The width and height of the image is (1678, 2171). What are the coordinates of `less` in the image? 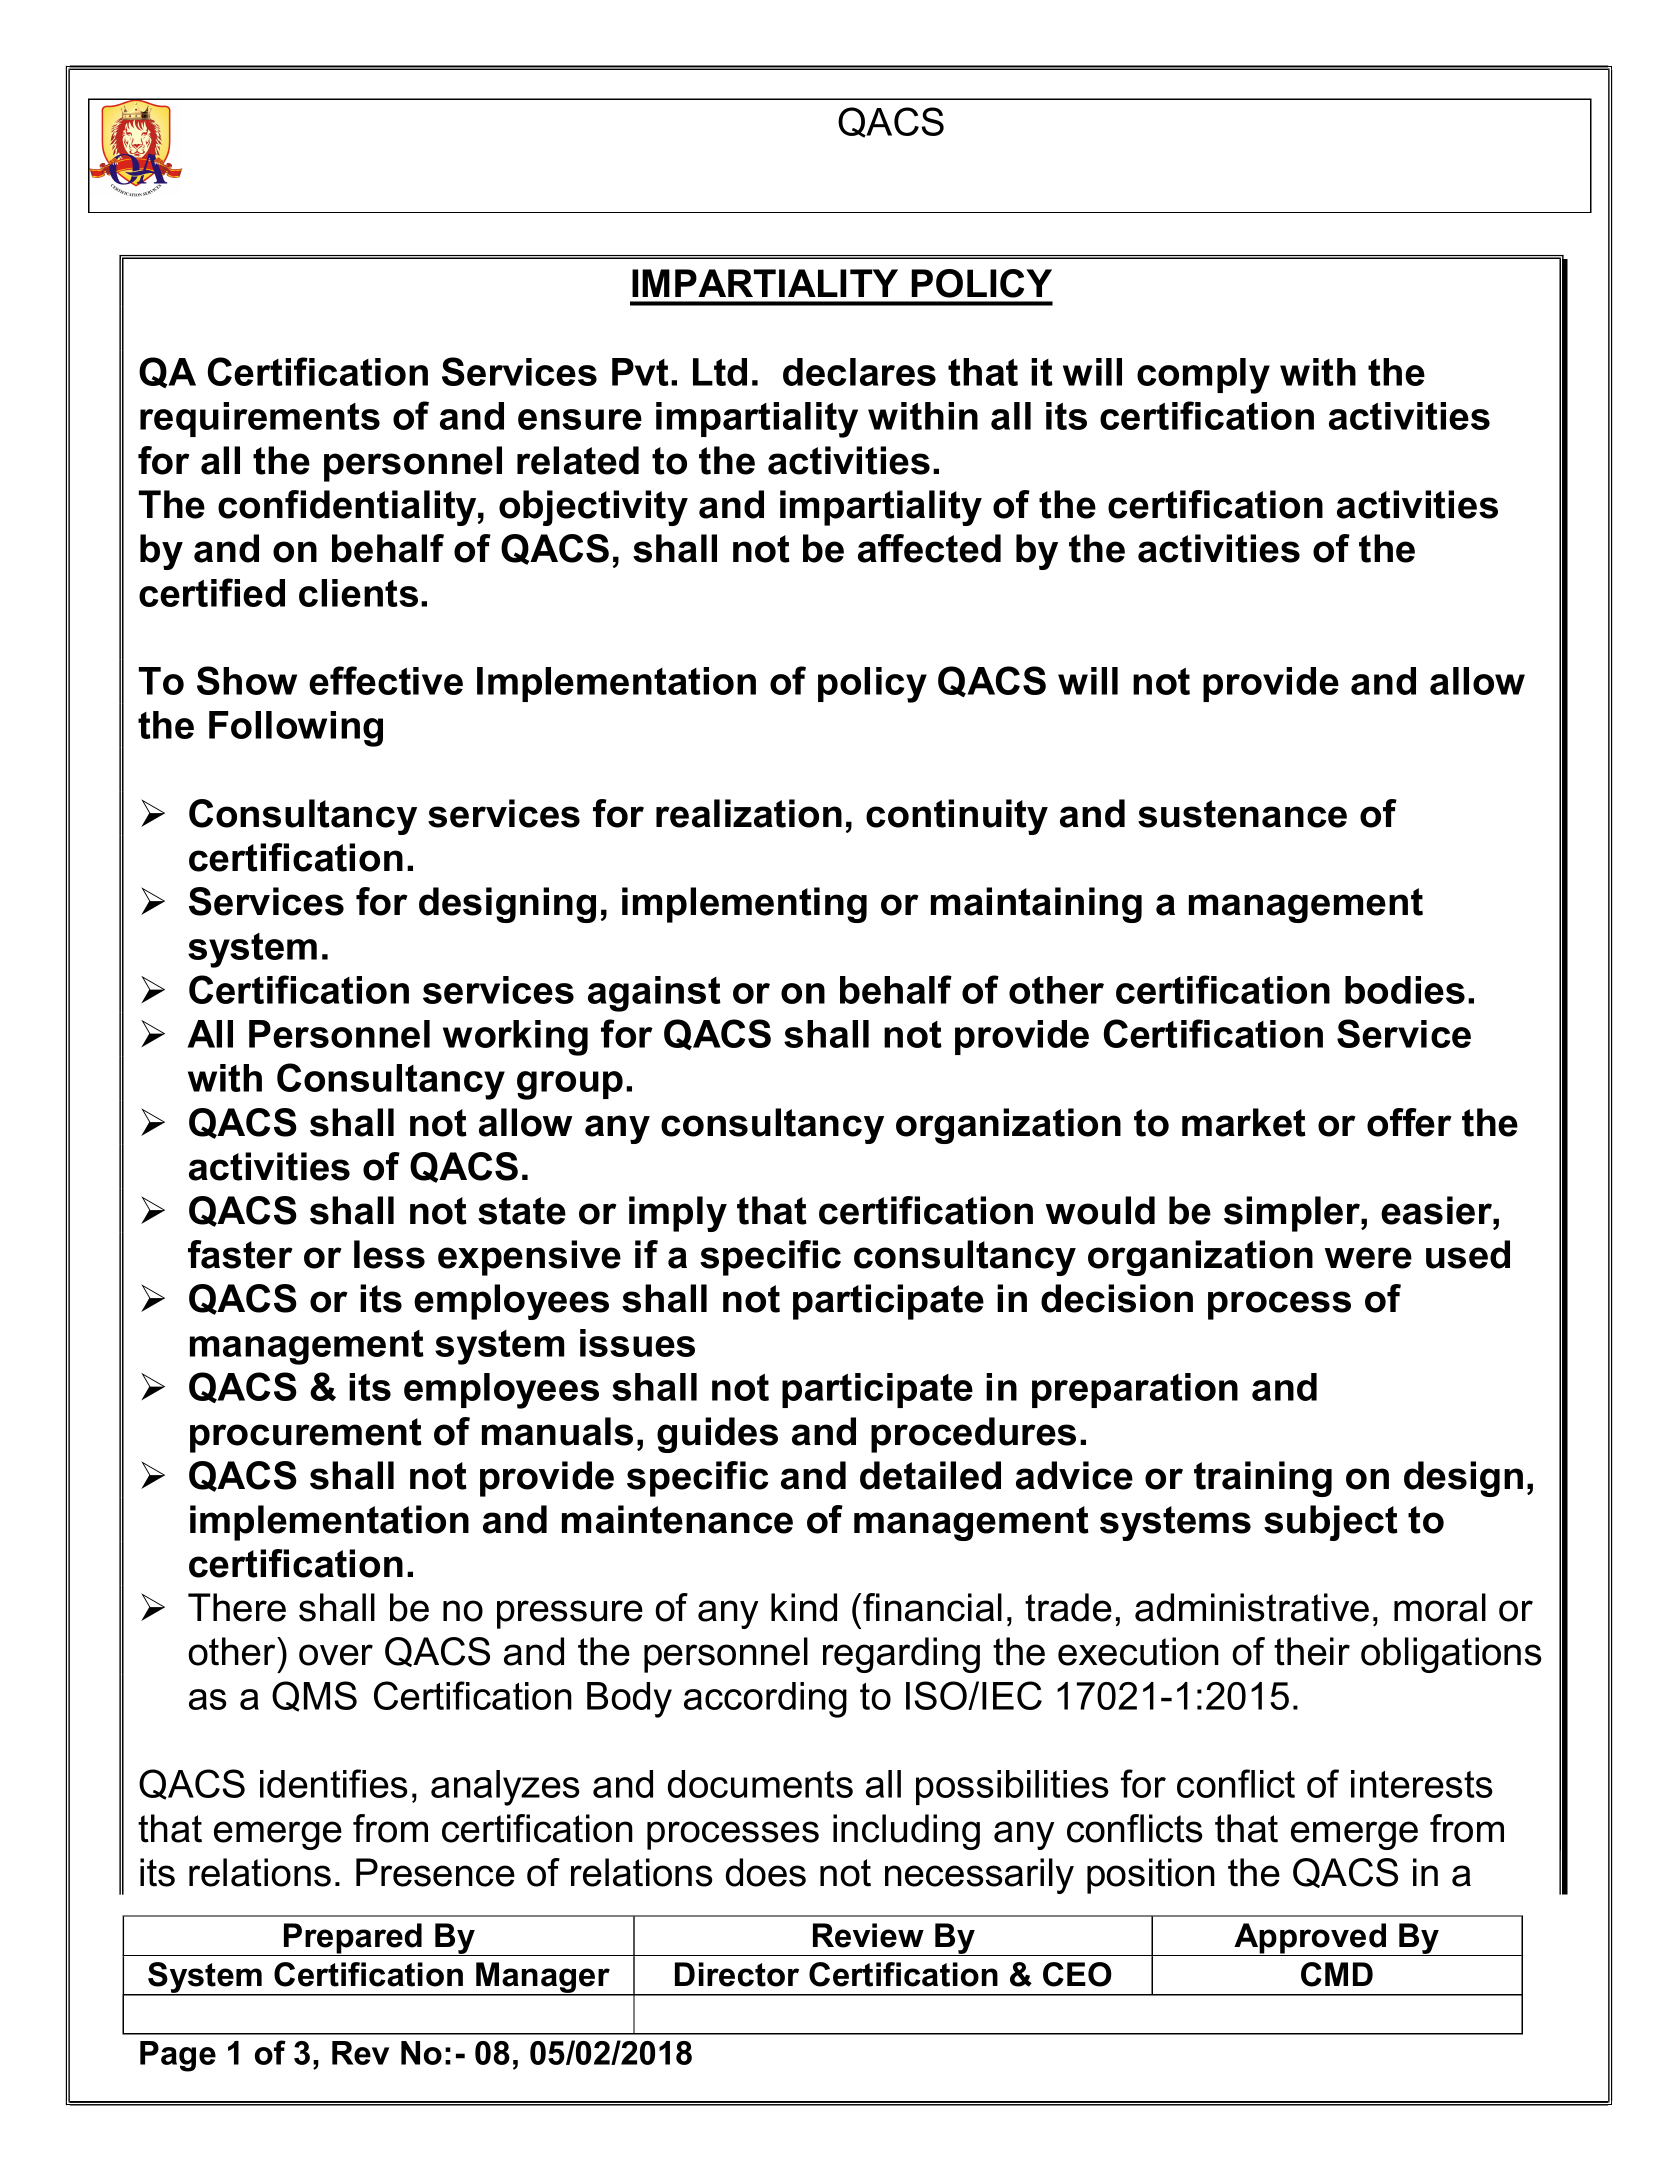 It's located at (389, 1254).
